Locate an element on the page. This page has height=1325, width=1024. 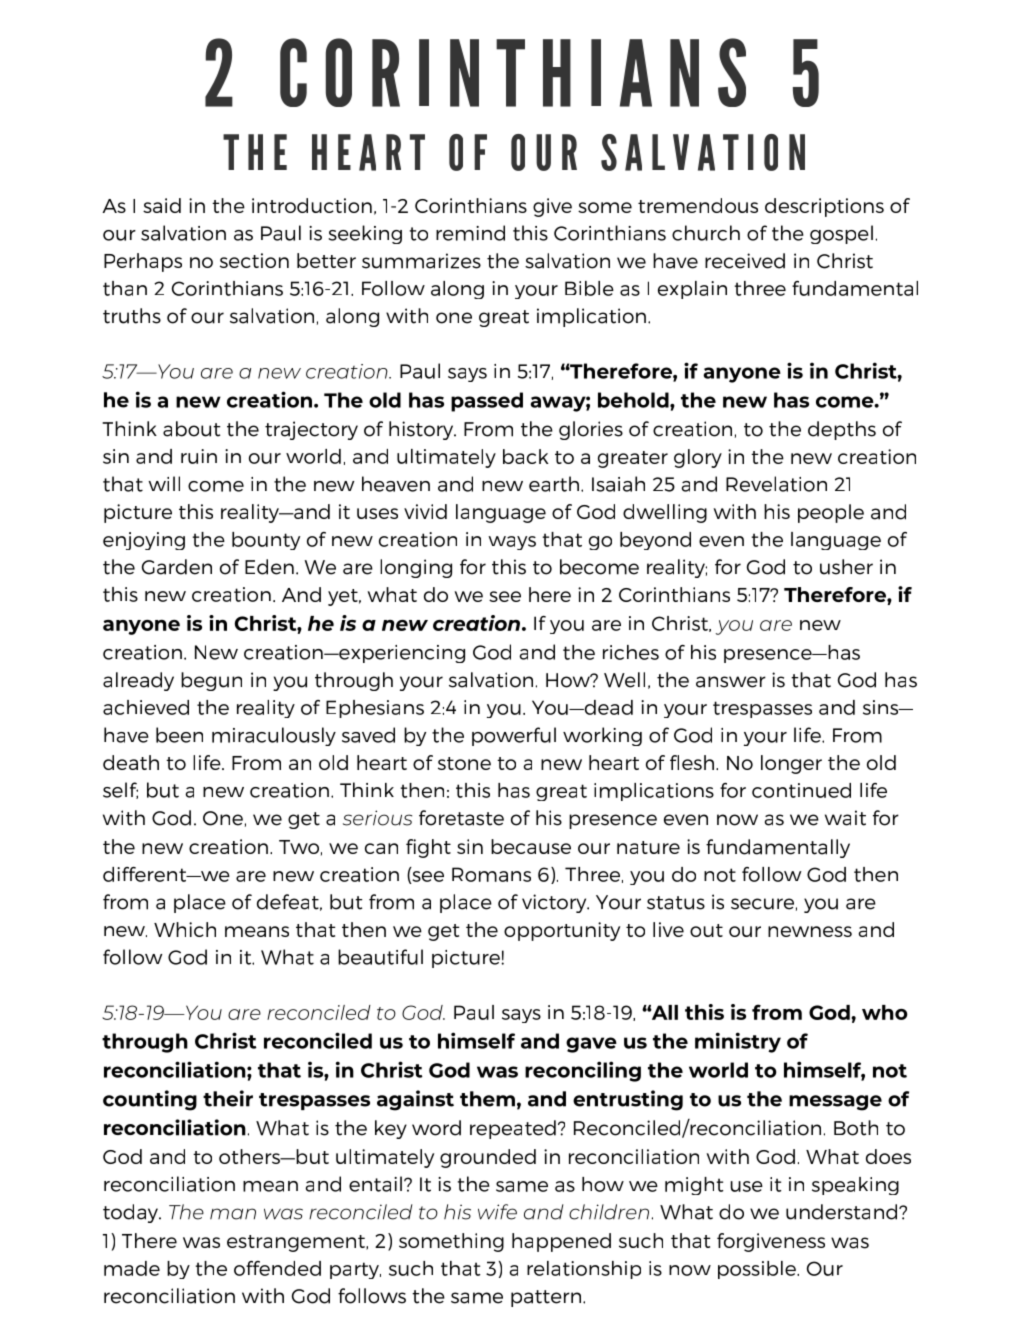
remind is located at coordinates (470, 233).
